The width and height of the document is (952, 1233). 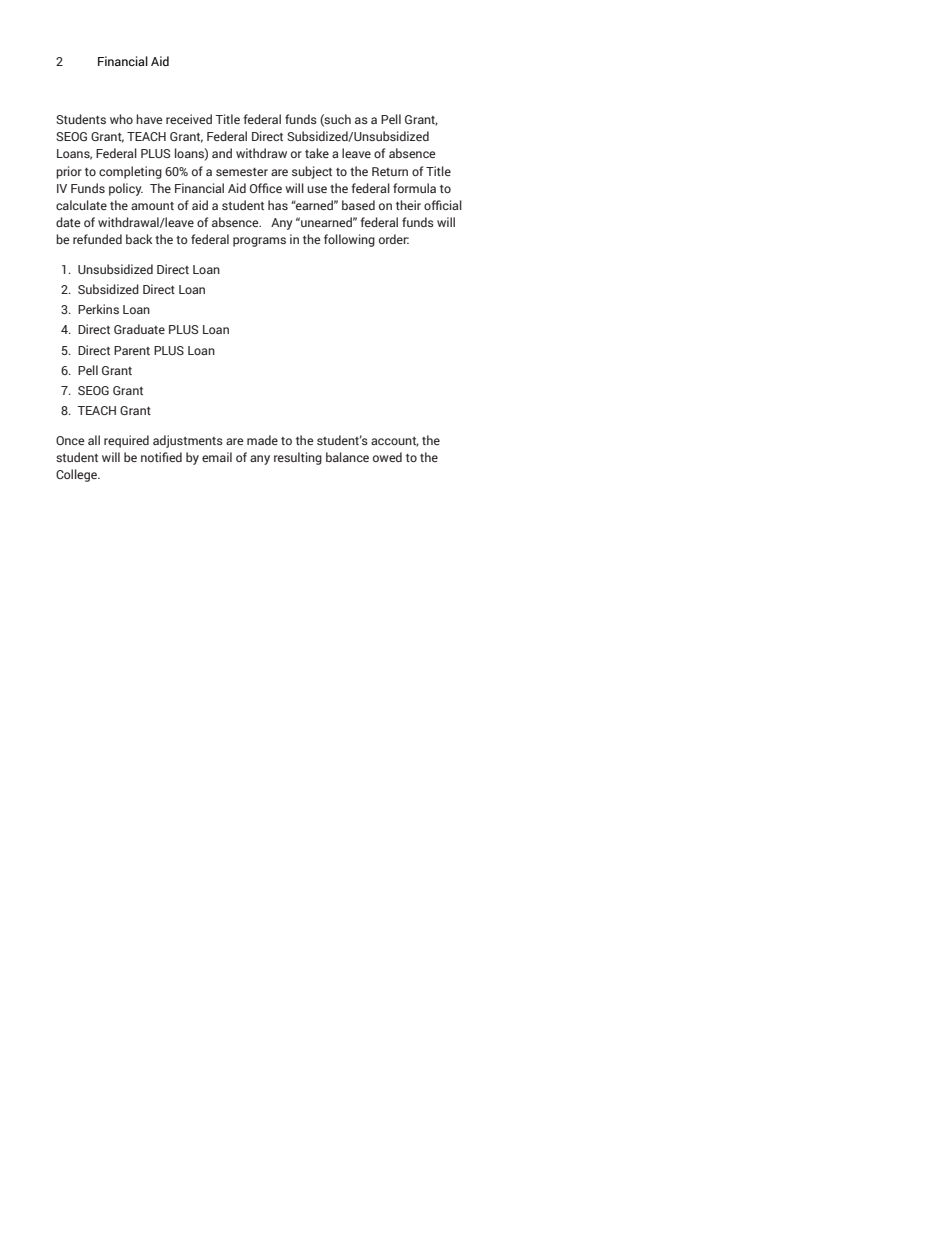 What do you see at coordinates (121, 119) in the document?
I see `who` at bounding box center [121, 119].
